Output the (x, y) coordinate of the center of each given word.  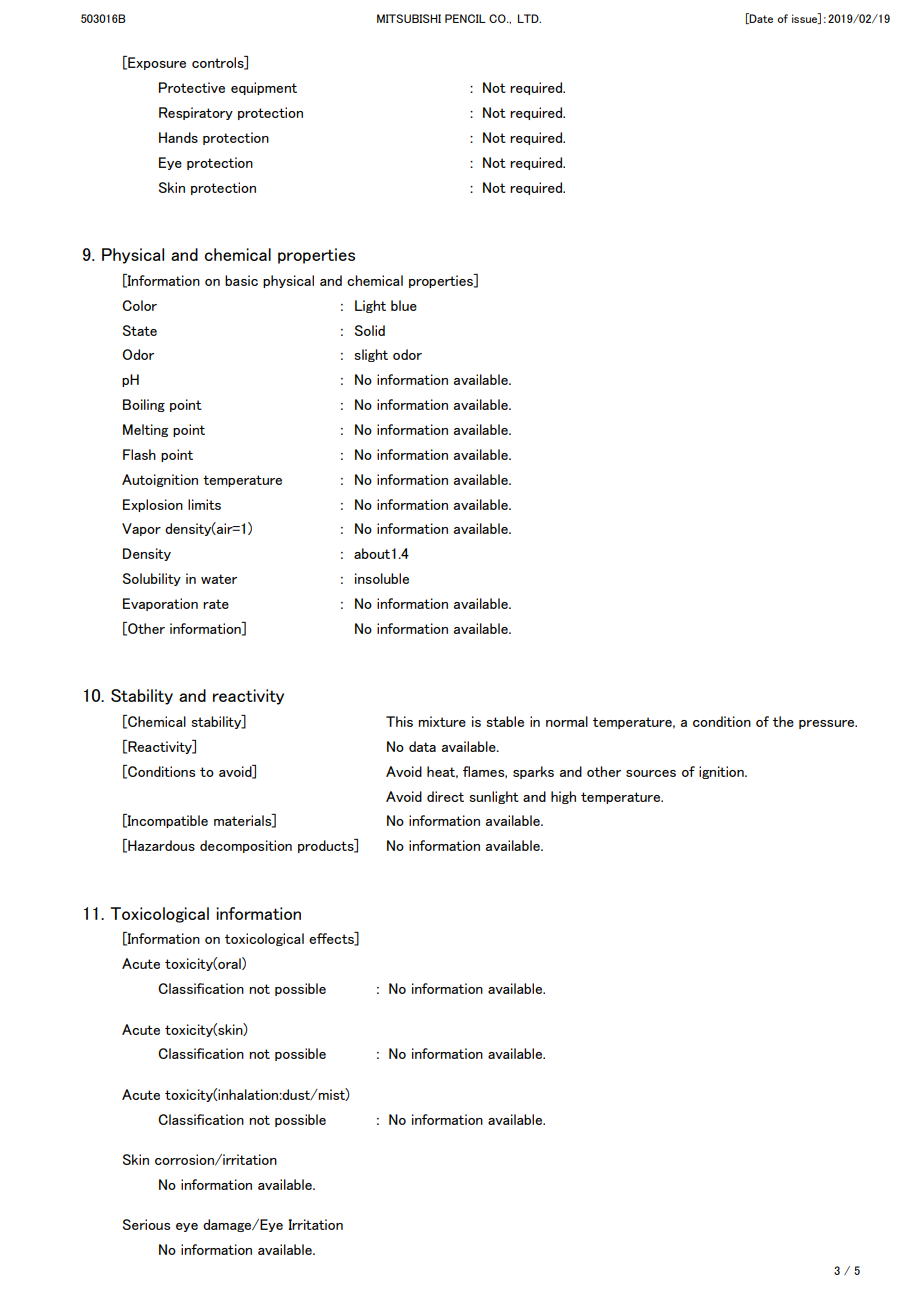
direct (445, 796)
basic (241, 280)
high (563, 797)
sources (651, 773)
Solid (370, 330)
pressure (828, 724)
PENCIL (465, 18)
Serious (146, 1224)
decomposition (246, 846)
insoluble (382, 578)
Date (760, 18)
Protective (192, 87)
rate (216, 604)
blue (404, 305)
